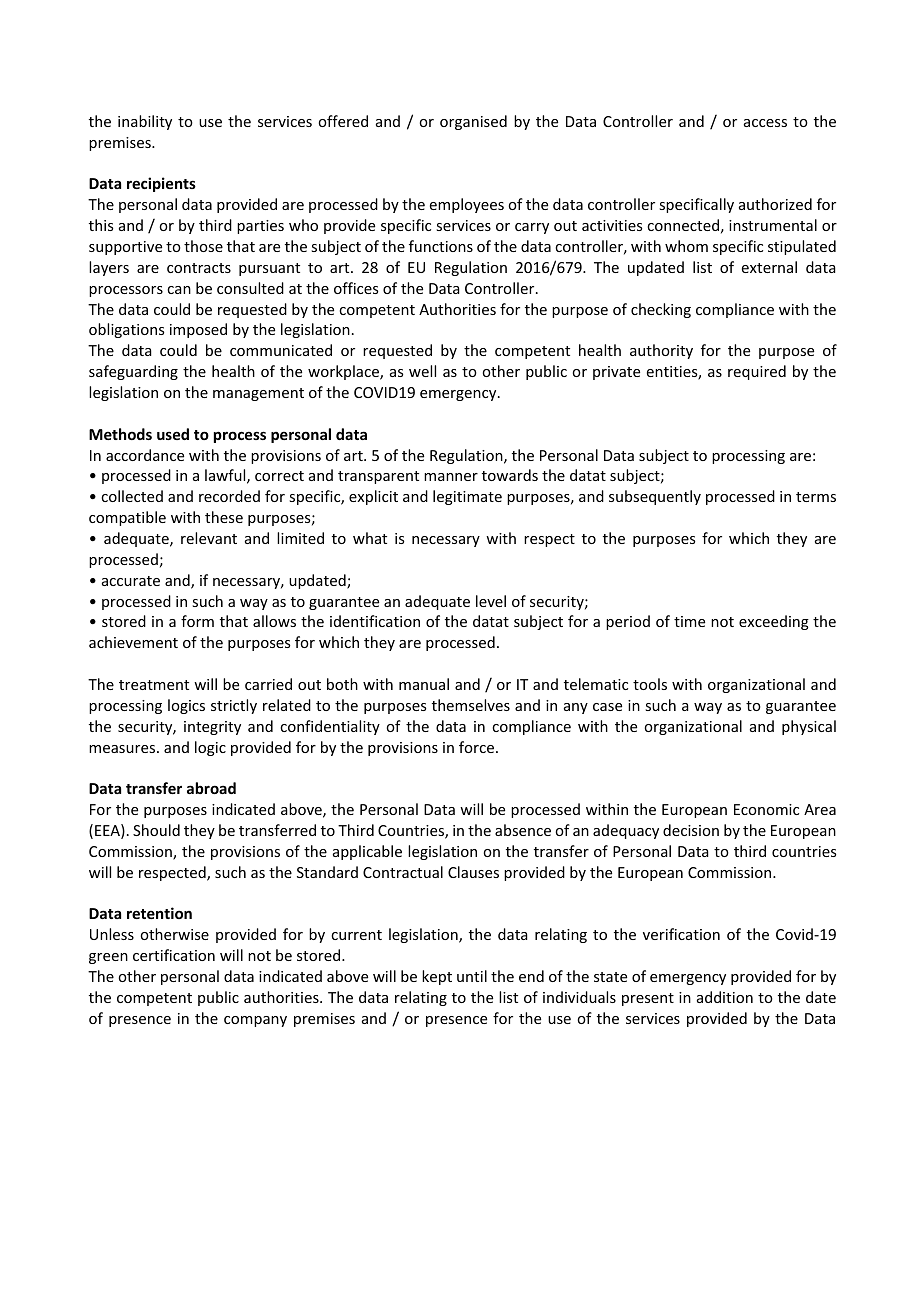 The height and width of the image is (1308, 924). Describe the element at coordinates (174, 955) in the image. I see `certification` at that location.
